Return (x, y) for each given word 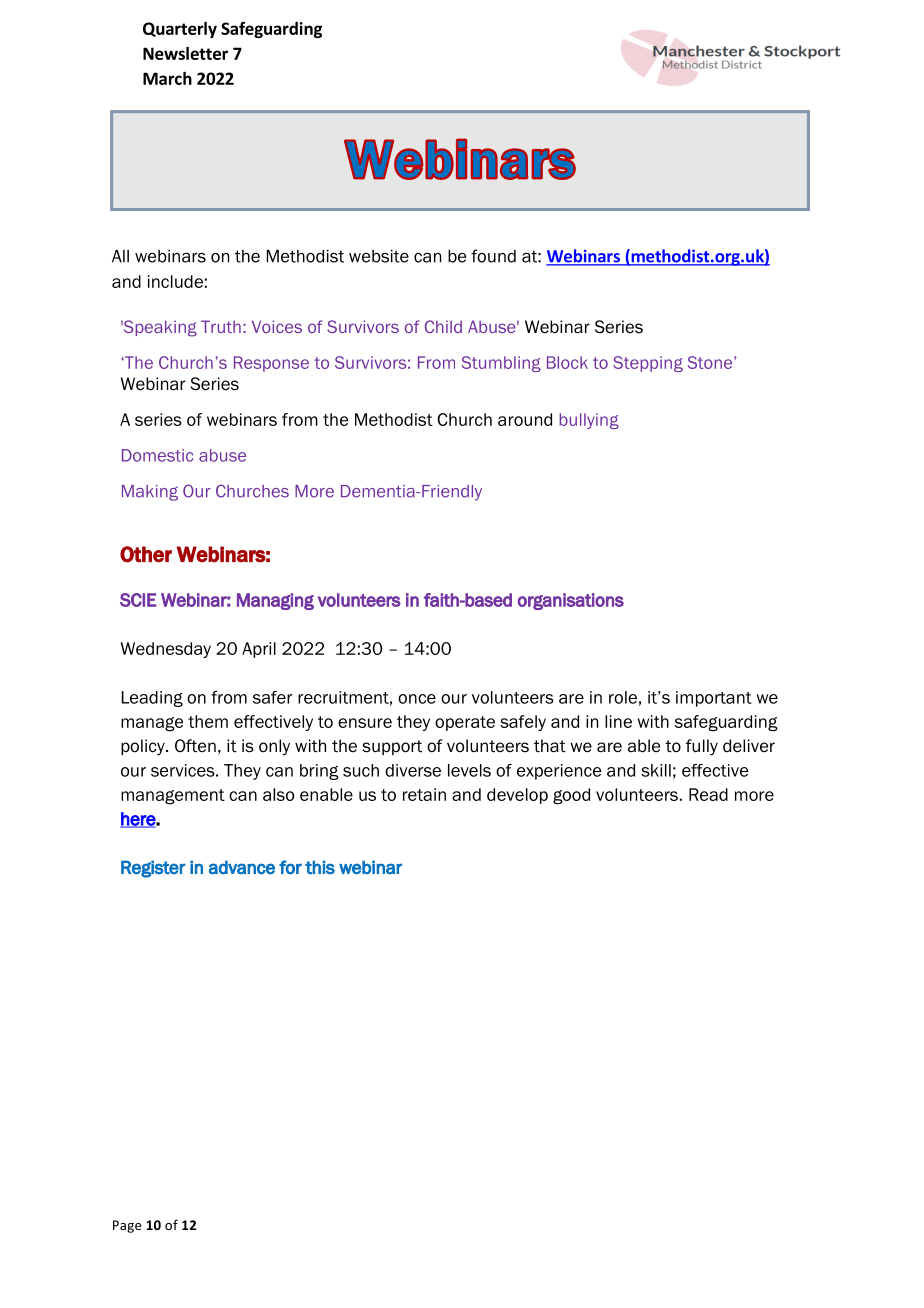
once (417, 699)
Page (127, 1226)
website (379, 256)
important (714, 699)
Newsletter (185, 53)
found (493, 256)
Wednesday (165, 650)
